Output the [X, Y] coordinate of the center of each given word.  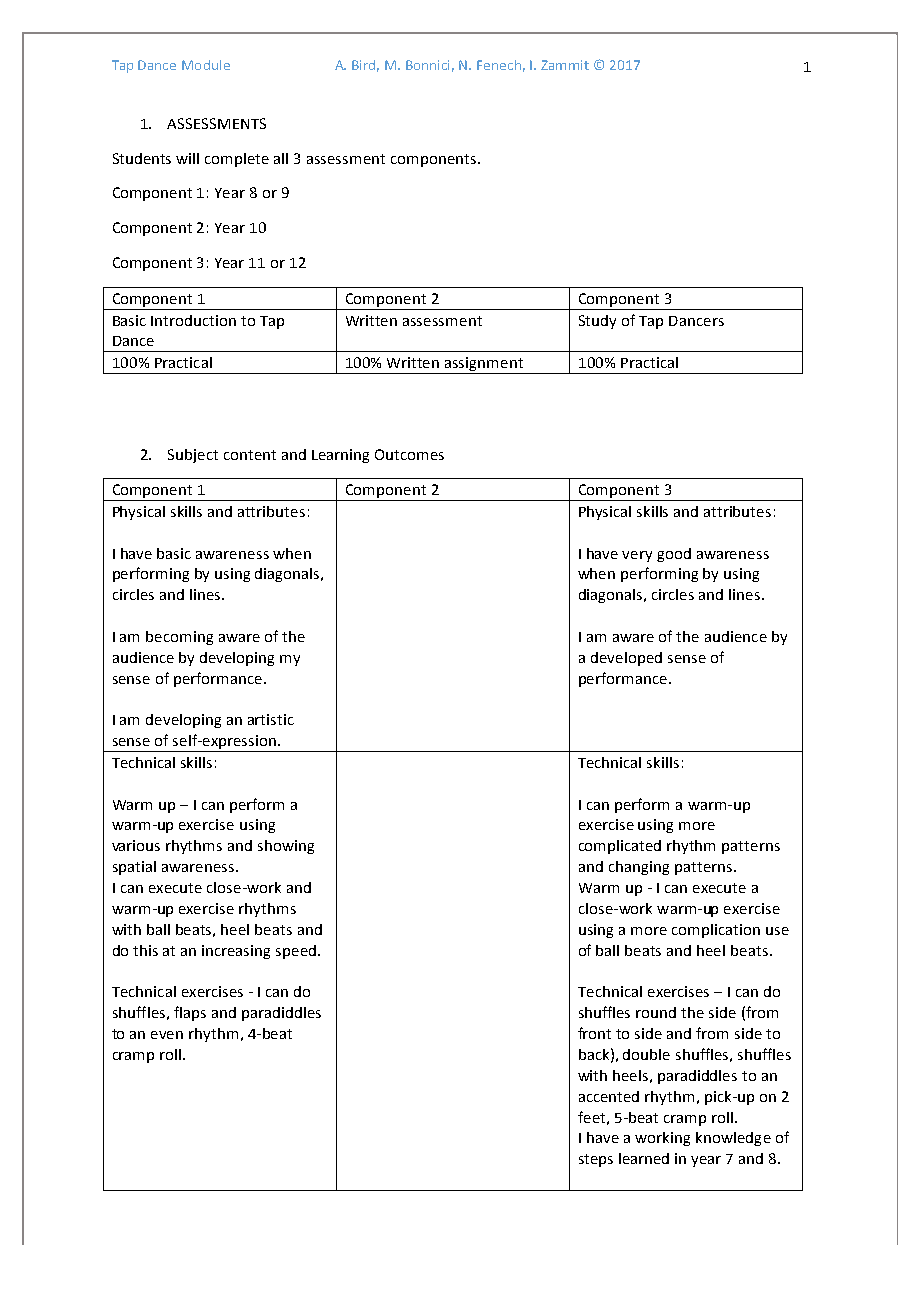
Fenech [499, 65]
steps [596, 1160]
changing [639, 868]
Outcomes [409, 454]
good [674, 555]
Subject [193, 456]
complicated [620, 847]
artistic [271, 719]
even [167, 1035]
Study [597, 322]
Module [206, 65]
